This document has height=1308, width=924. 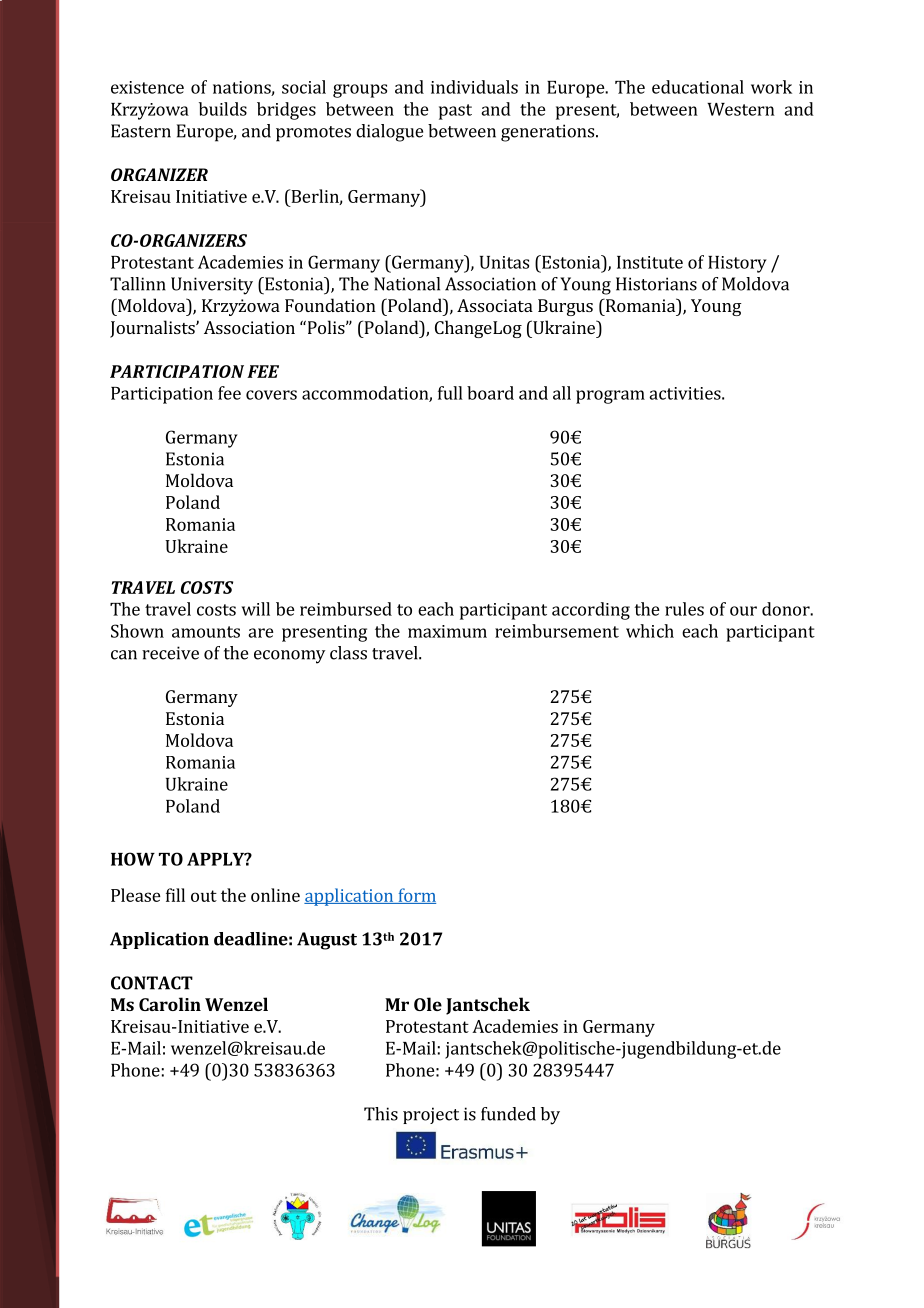 I want to click on CONTACT, so click(x=152, y=983).
